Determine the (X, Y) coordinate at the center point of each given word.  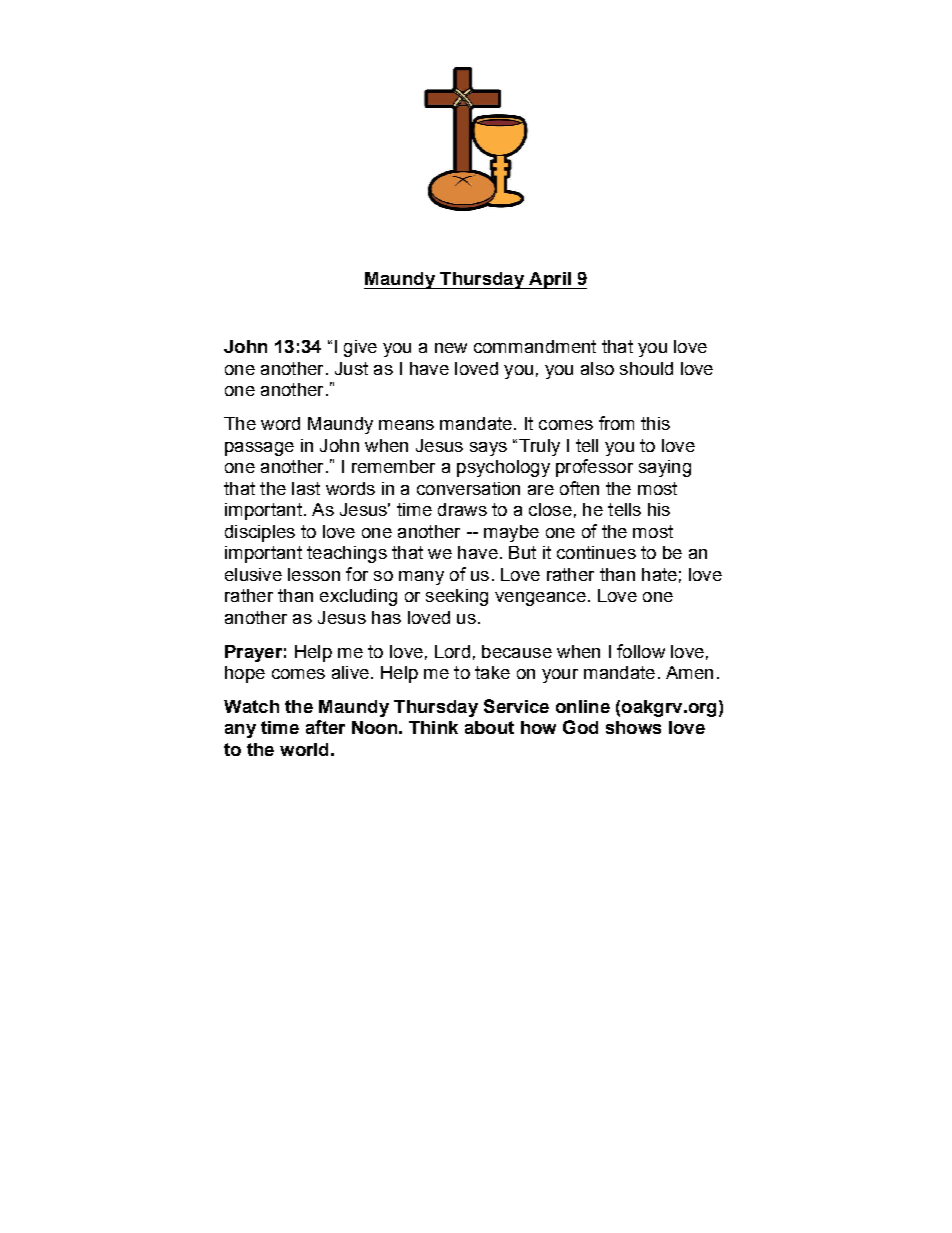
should (646, 368)
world (304, 749)
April (550, 280)
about (489, 727)
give (360, 348)
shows (633, 727)
